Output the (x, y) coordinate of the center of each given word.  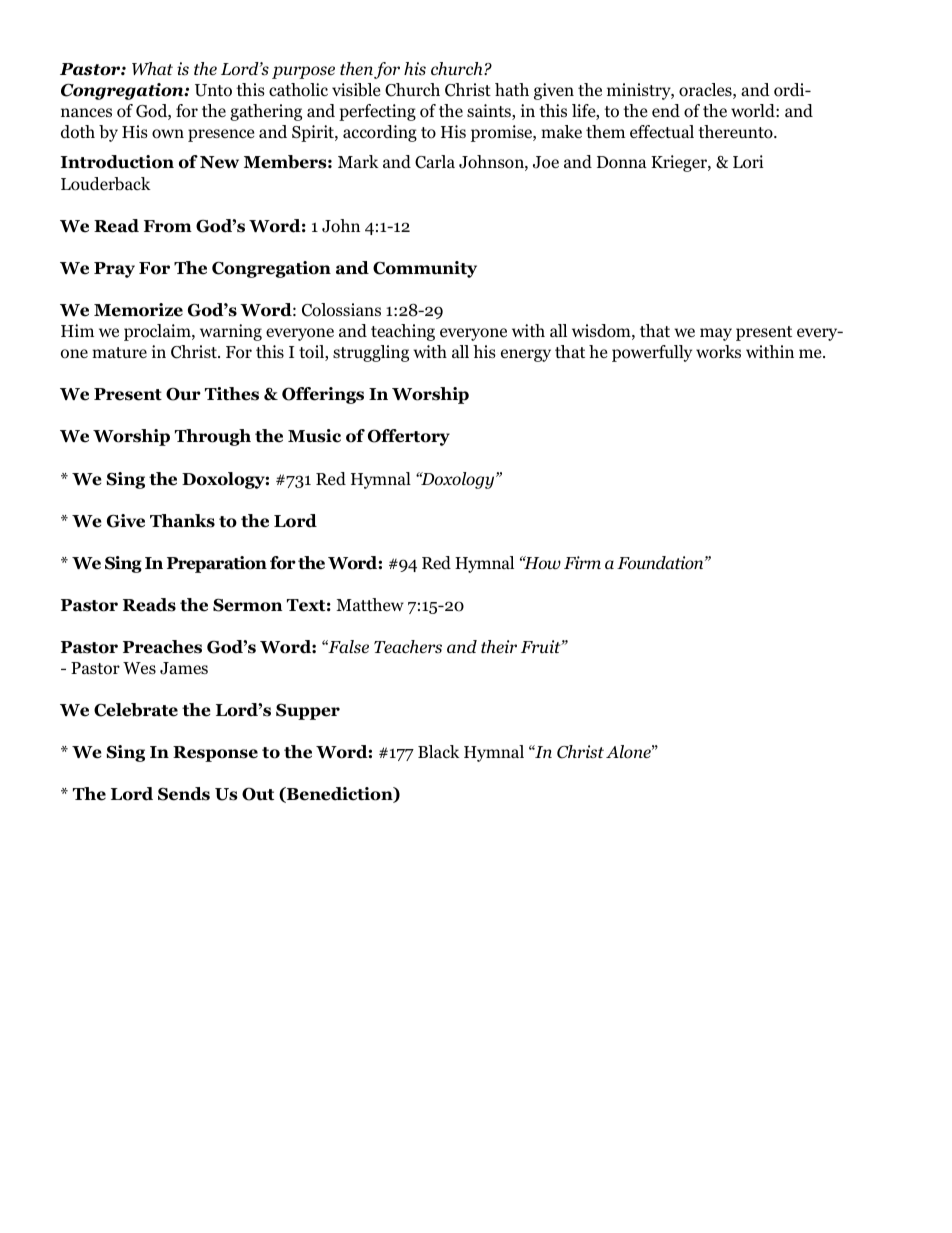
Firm (582, 562)
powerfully (652, 353)
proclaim (158, 332)
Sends (184, 794)
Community (425, 269)
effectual (662, 132)
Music (314, 436)
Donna (622, 162)
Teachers (408, 647)
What (152, 68)
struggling (371, 353)
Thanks (182, 521)
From (168, 226)
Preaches (162, 647)
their (499, 647)
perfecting (377, 112)
